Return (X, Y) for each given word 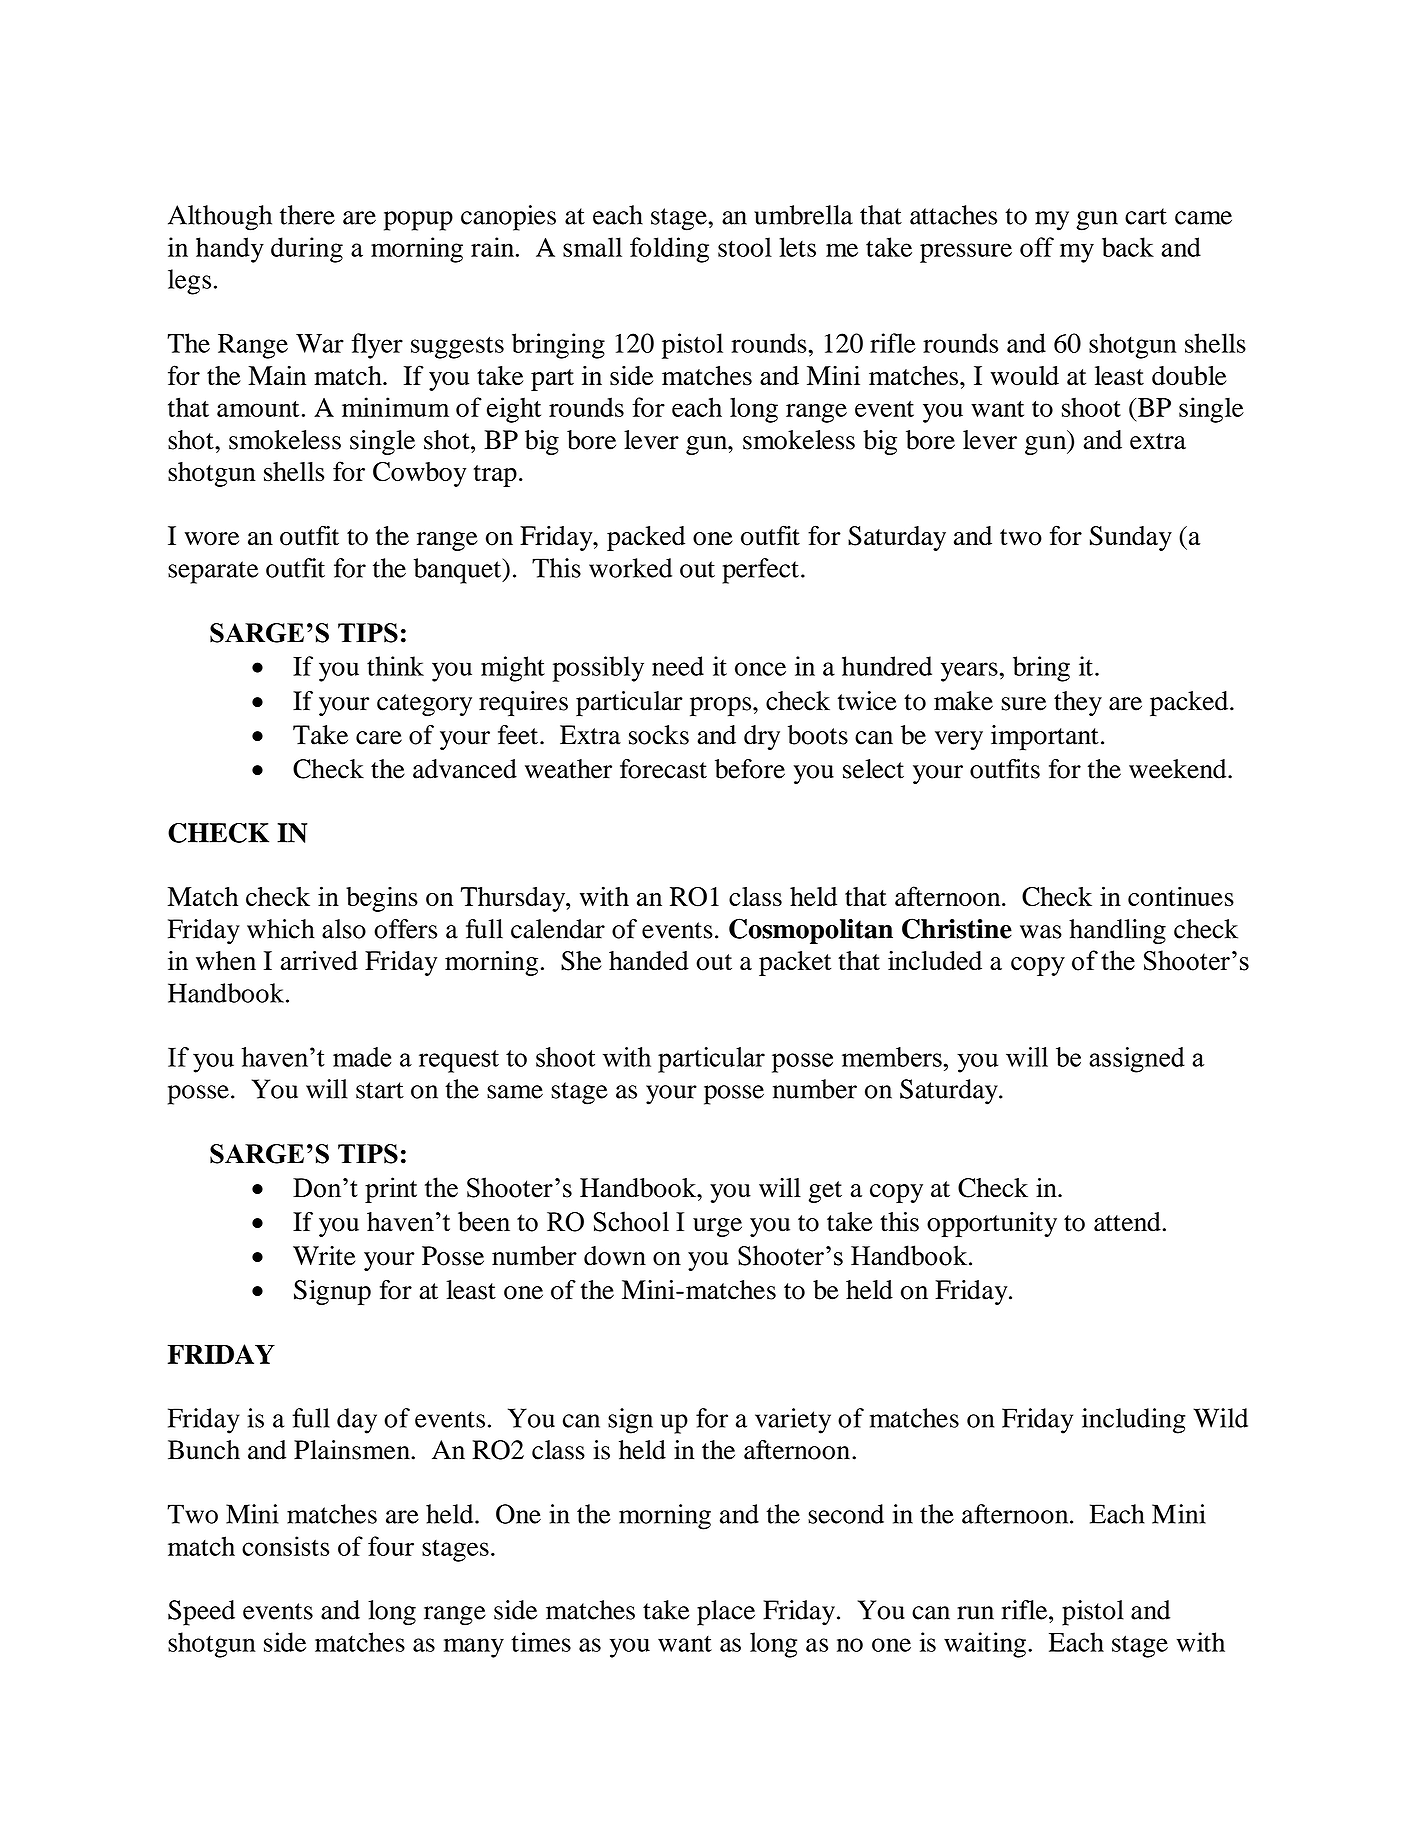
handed (649, 961)
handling (1117, 932)
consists (285, 1546)
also (344, 929)
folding (669, 250)
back (1128, 247)
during (307, 250)
